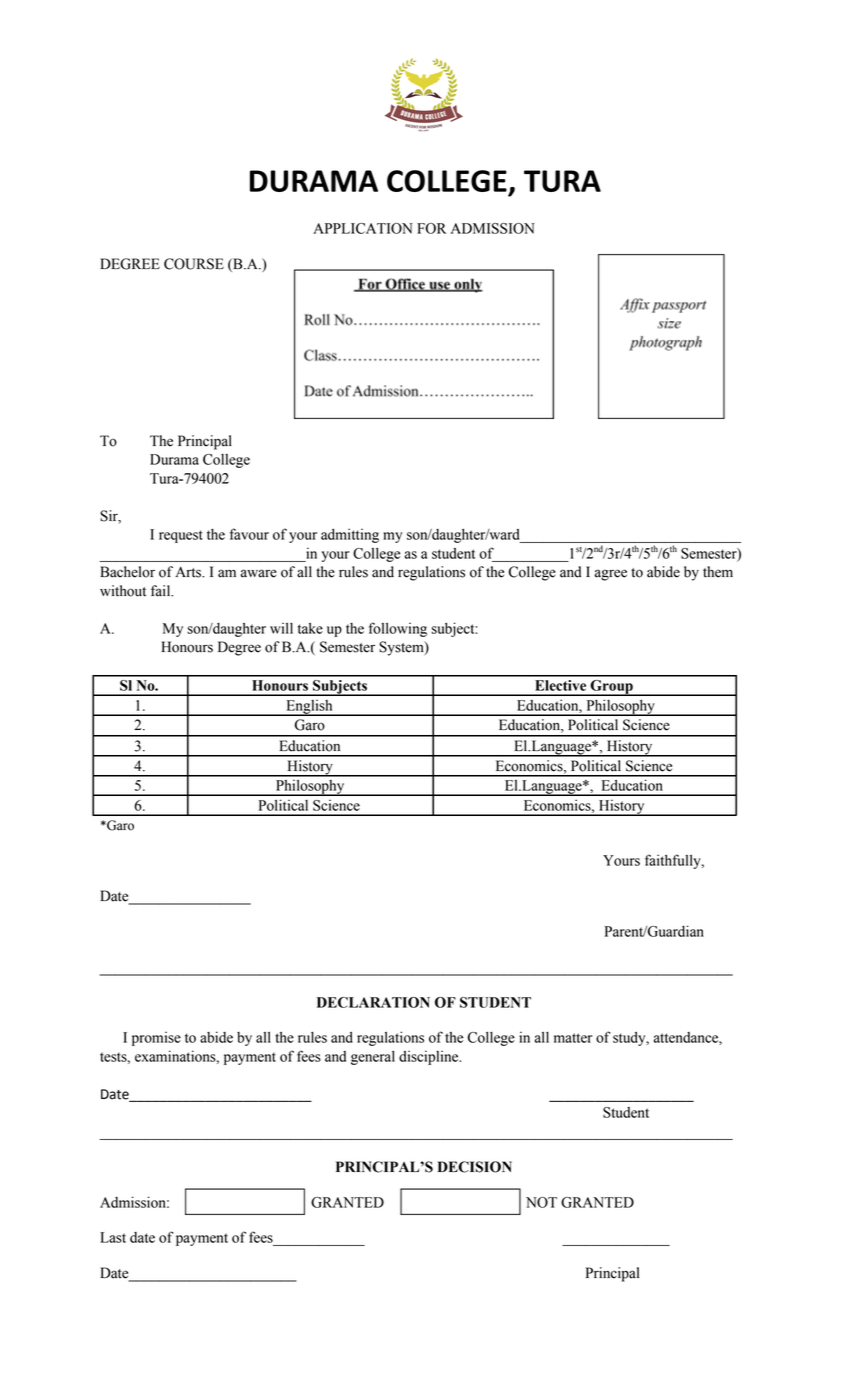 This screenshot has height=1400, width=849. Describe the element at coordinates (194, 264) in the screenshot. I see `COURSE` at that location.
